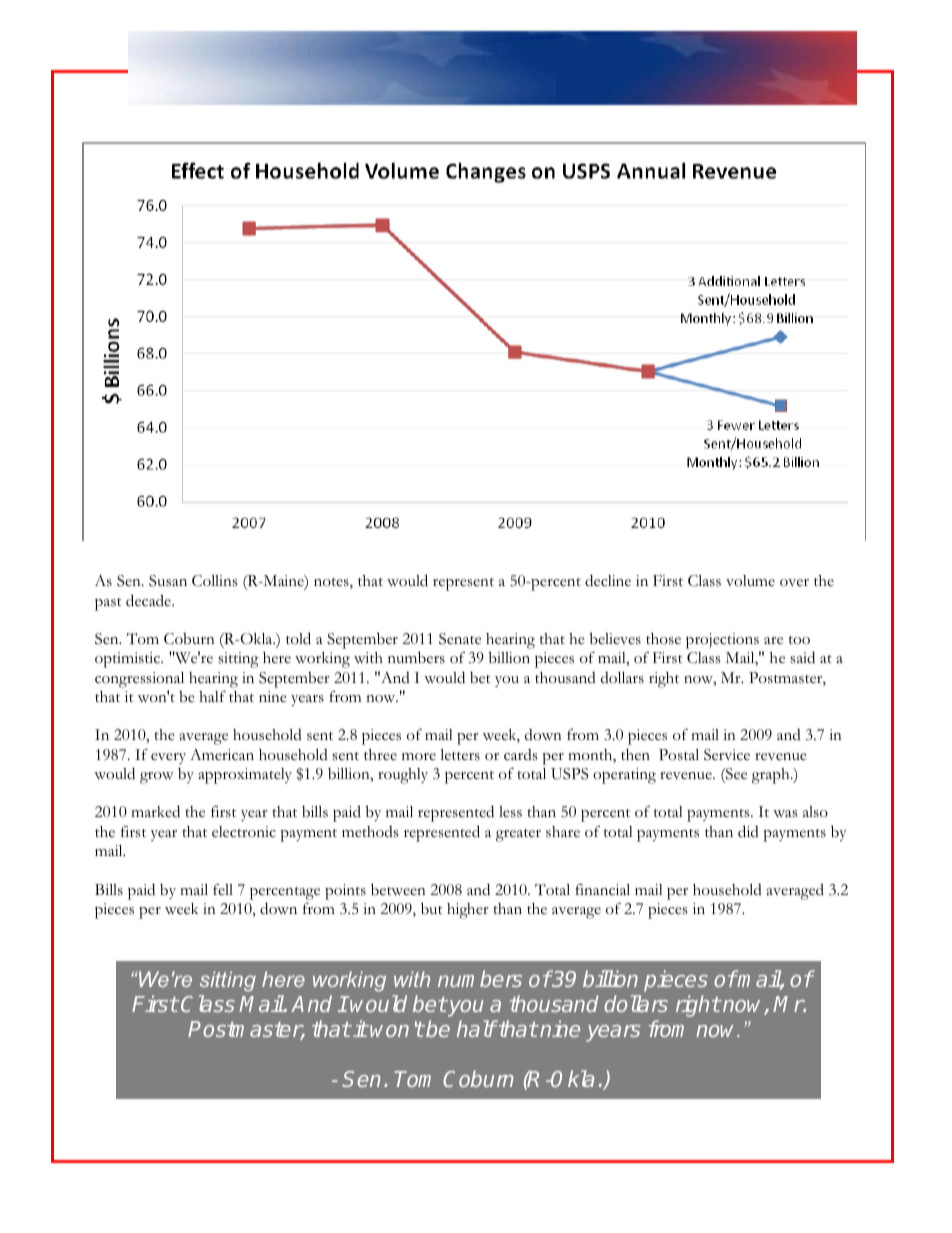 Image resolution: width=952 pixels, height=1233 pixels. What do you see at coordinates (608, 580) in the document?
I see `decline` at bounding box center [608, 580].
